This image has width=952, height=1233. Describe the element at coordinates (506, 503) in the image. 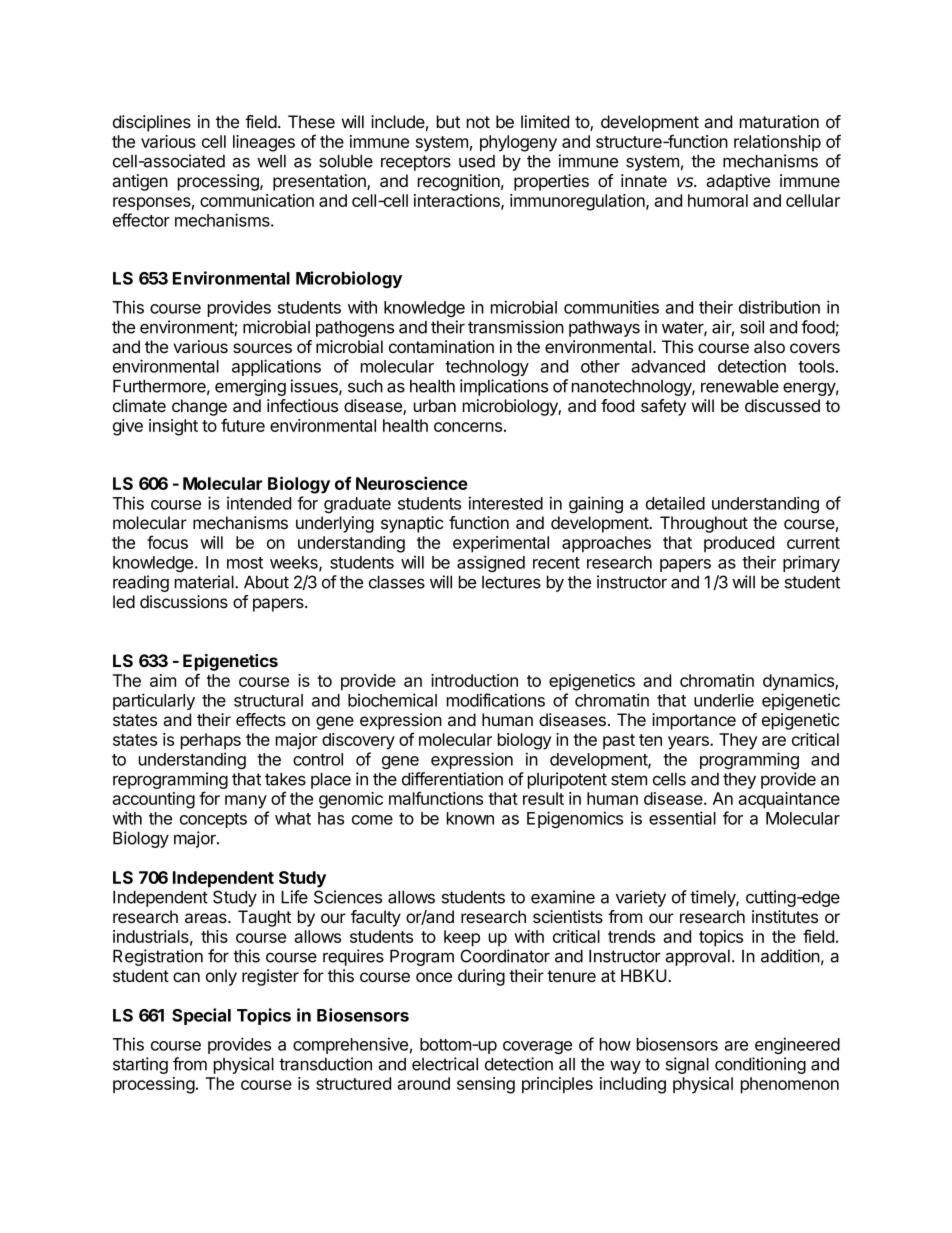

I see `interested` at that location.
